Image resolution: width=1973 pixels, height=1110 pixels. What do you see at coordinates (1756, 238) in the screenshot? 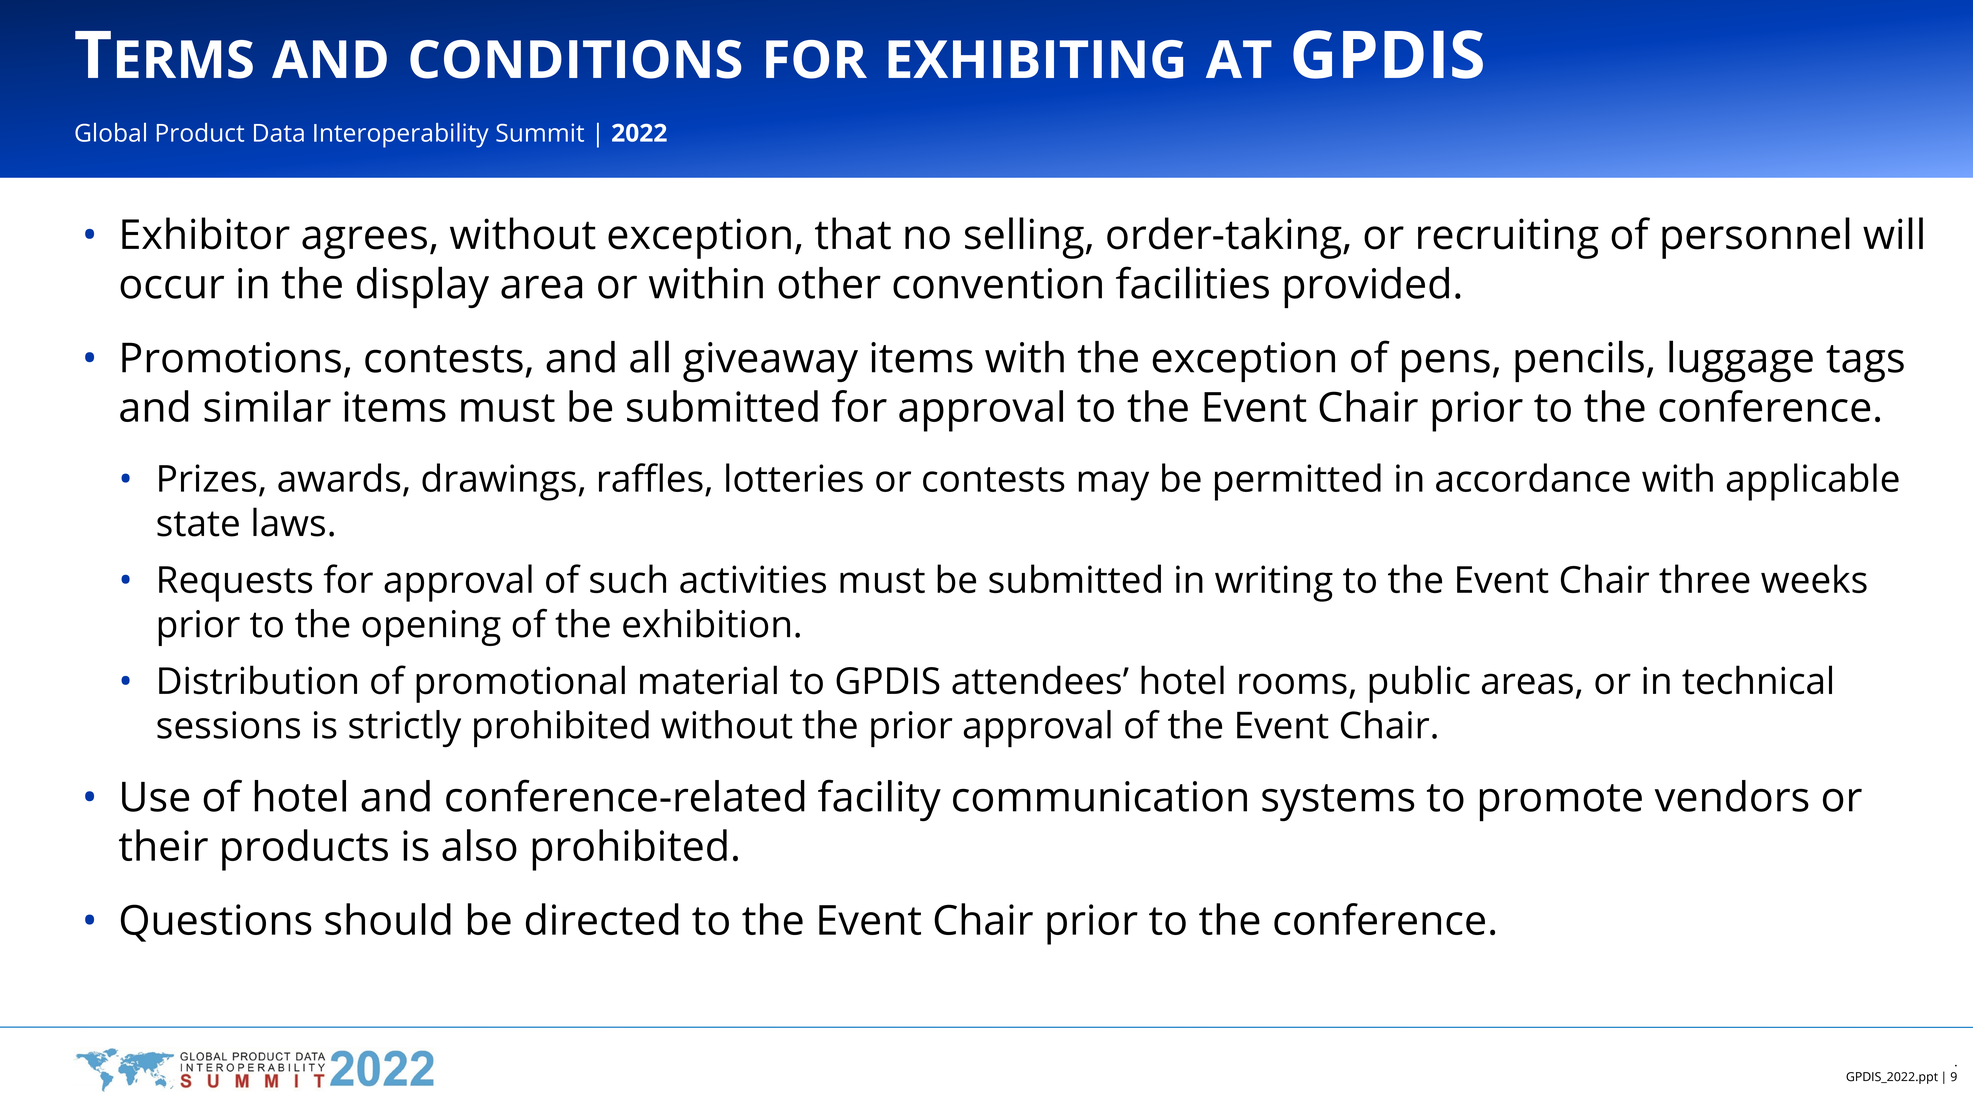
I see `personnel` at bounding box center [1756, 238].
